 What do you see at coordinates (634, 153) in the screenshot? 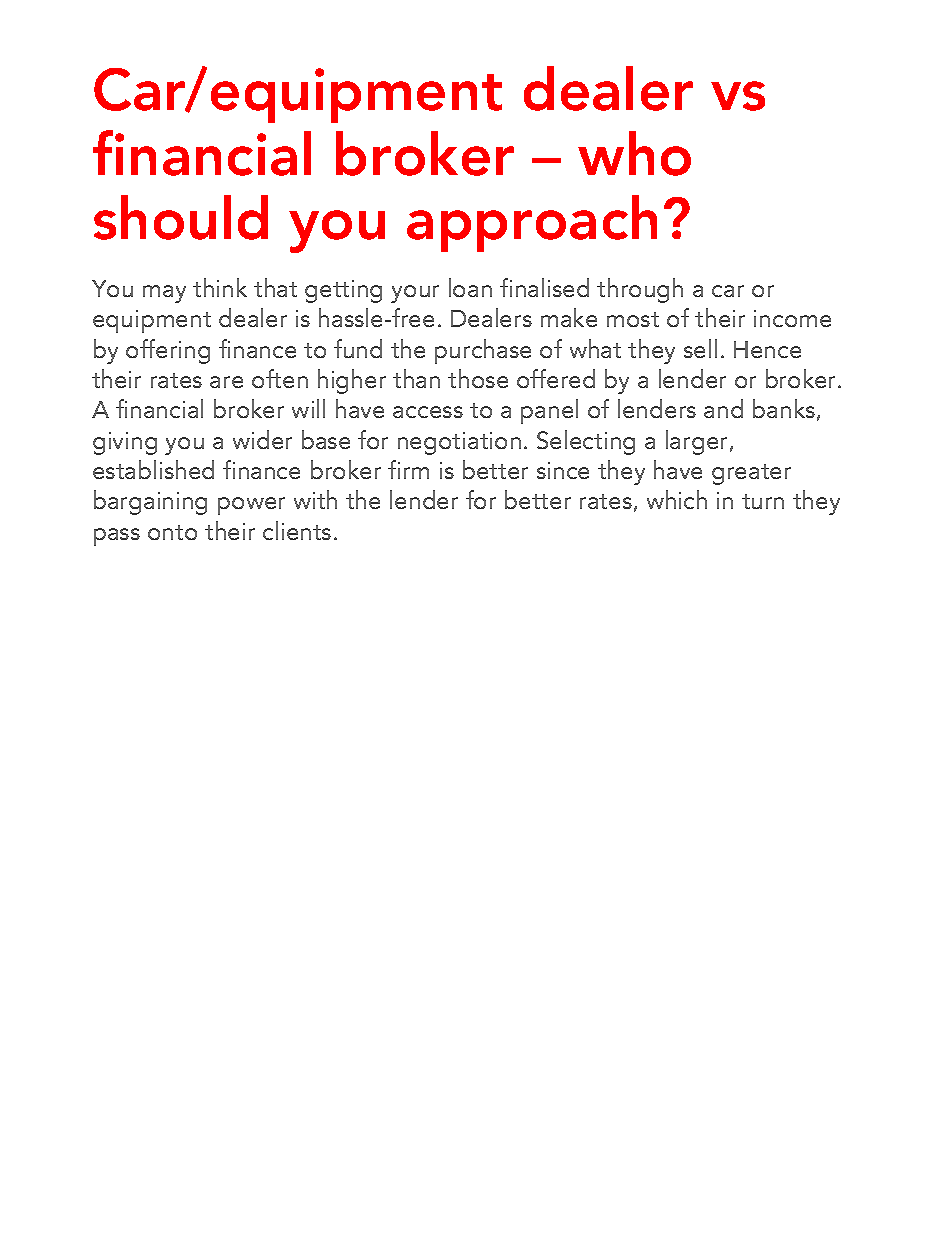
I see `who` at bounding box center [634, 153].
